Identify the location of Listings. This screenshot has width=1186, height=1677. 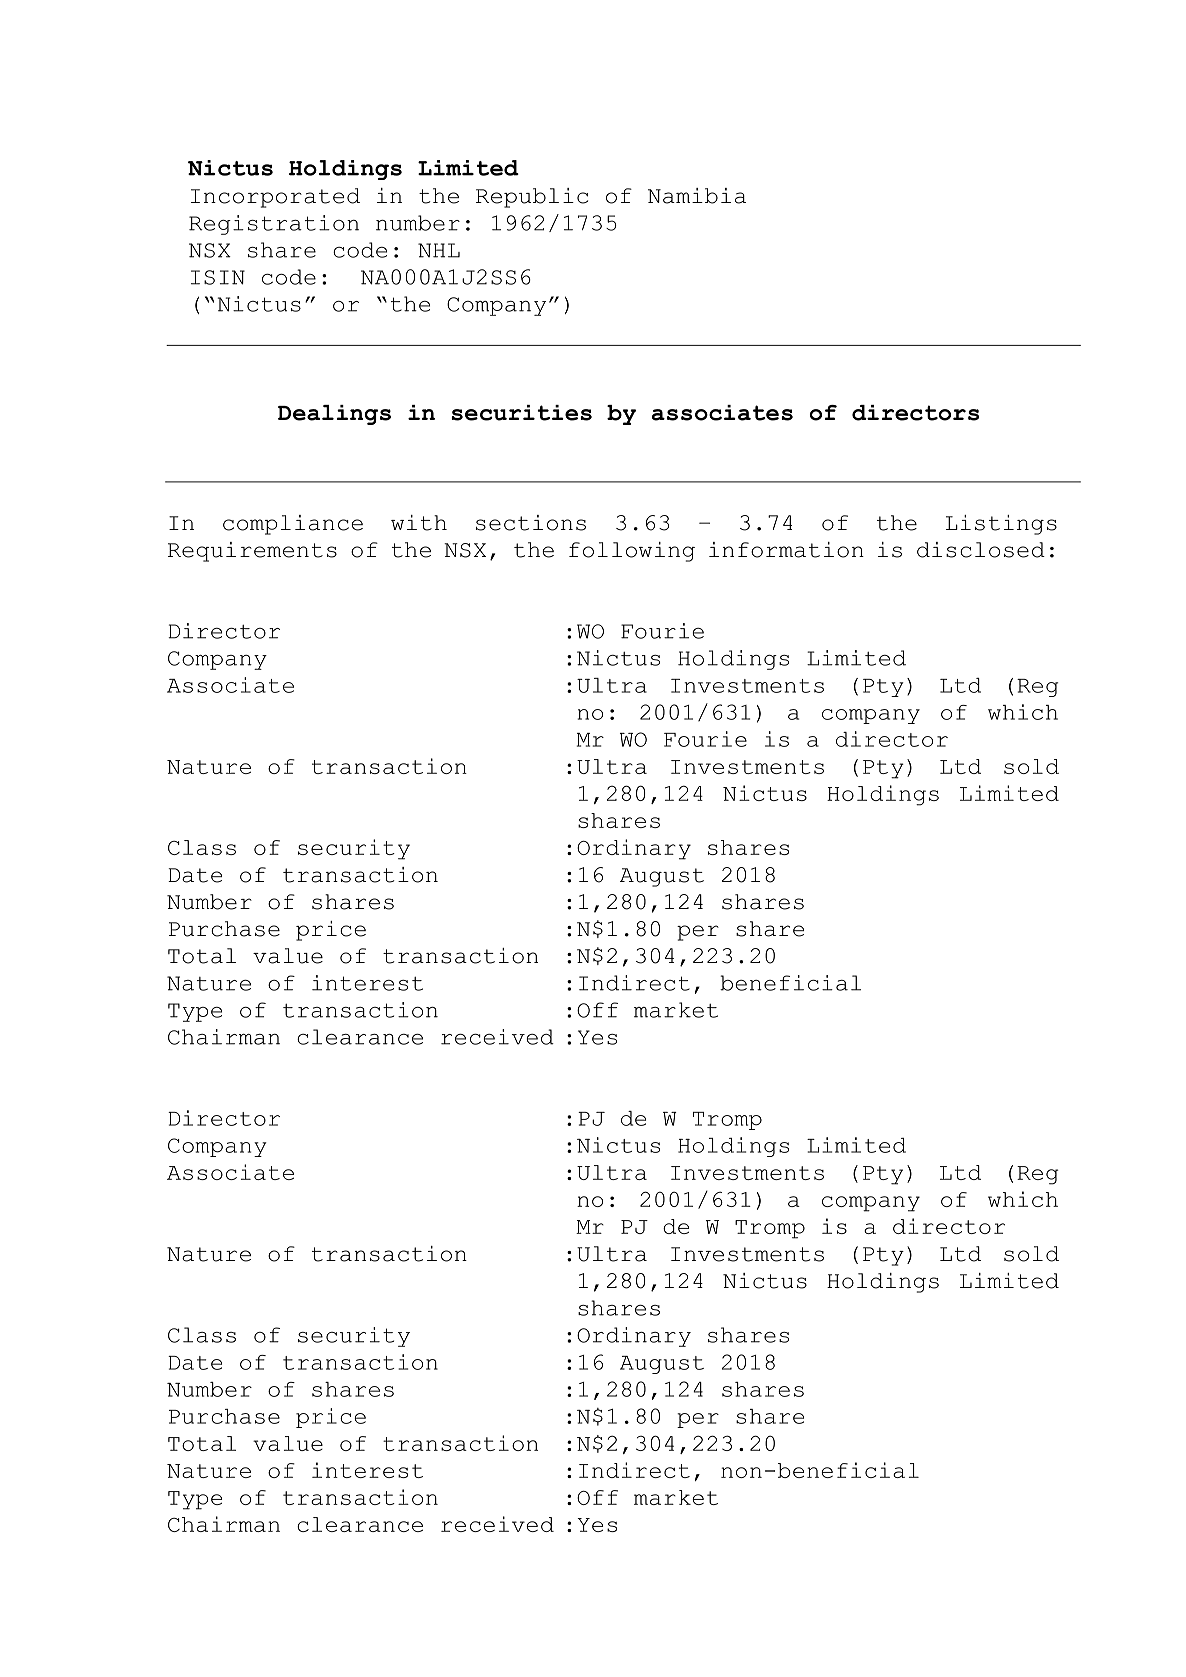
(1001, 525).
